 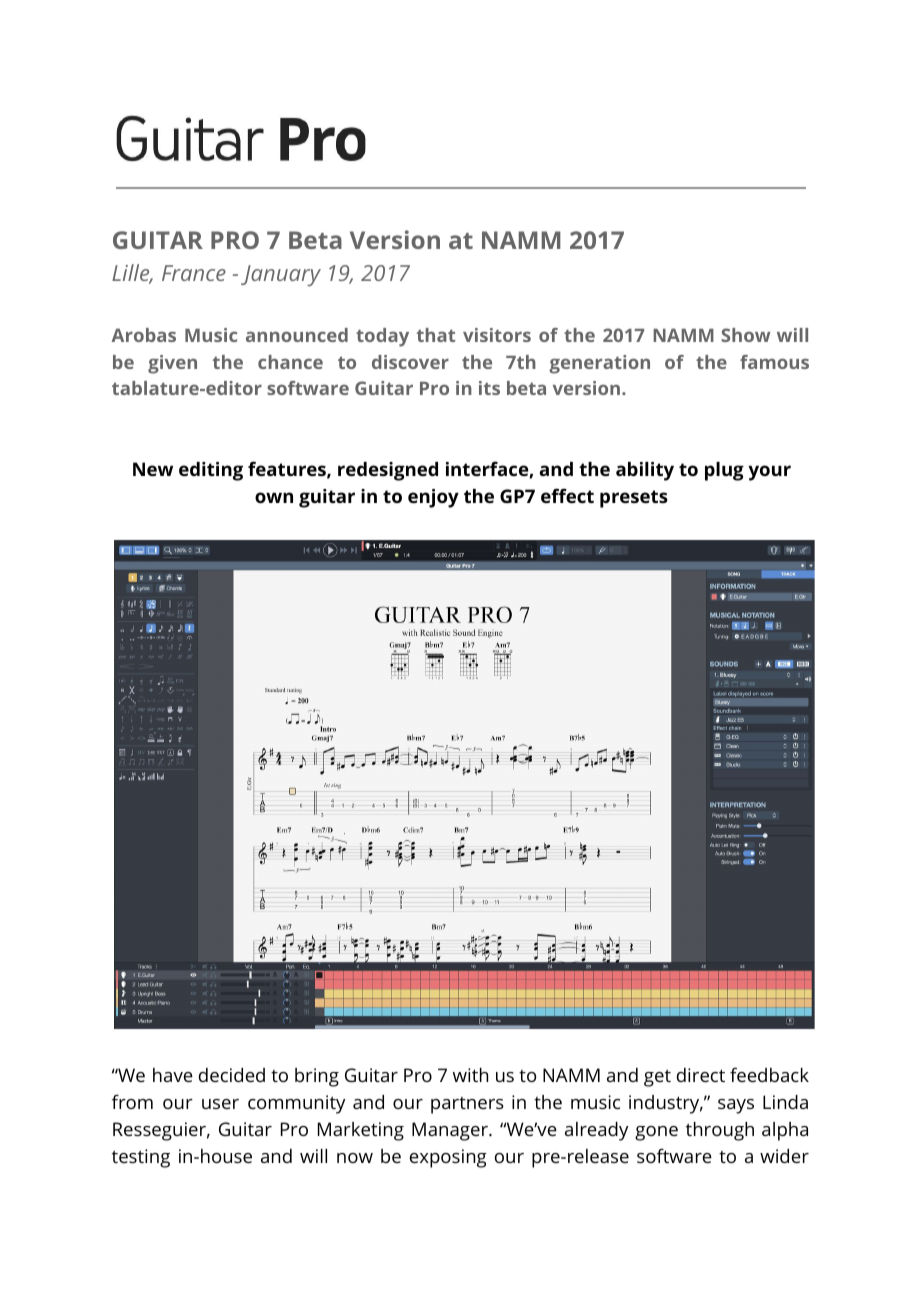 What do you see at coordinates (451, 1131) in the page?
I see `Manager` at bounding box center [451, 1131].
